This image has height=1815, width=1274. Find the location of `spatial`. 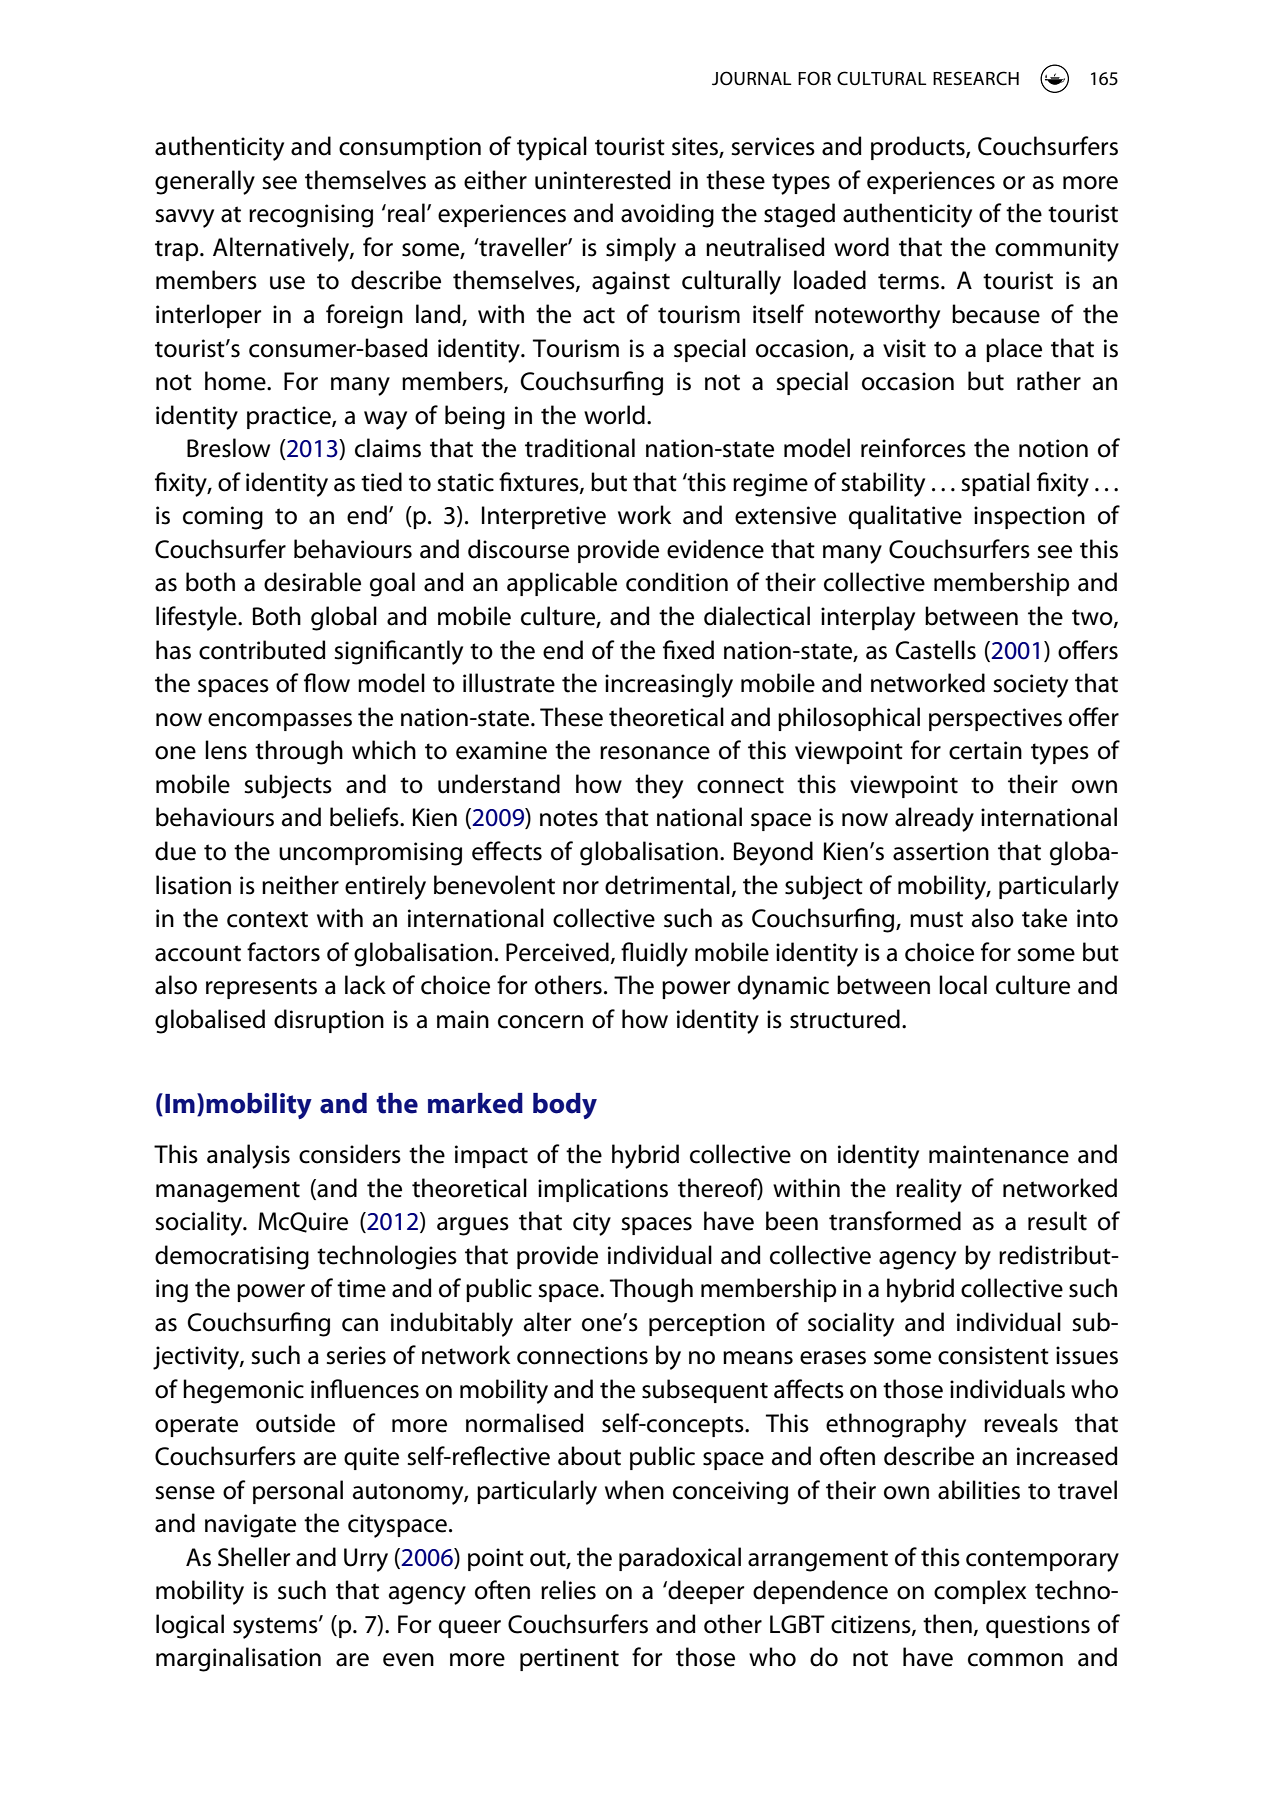

spatial is located at coordinates (996, 484).
